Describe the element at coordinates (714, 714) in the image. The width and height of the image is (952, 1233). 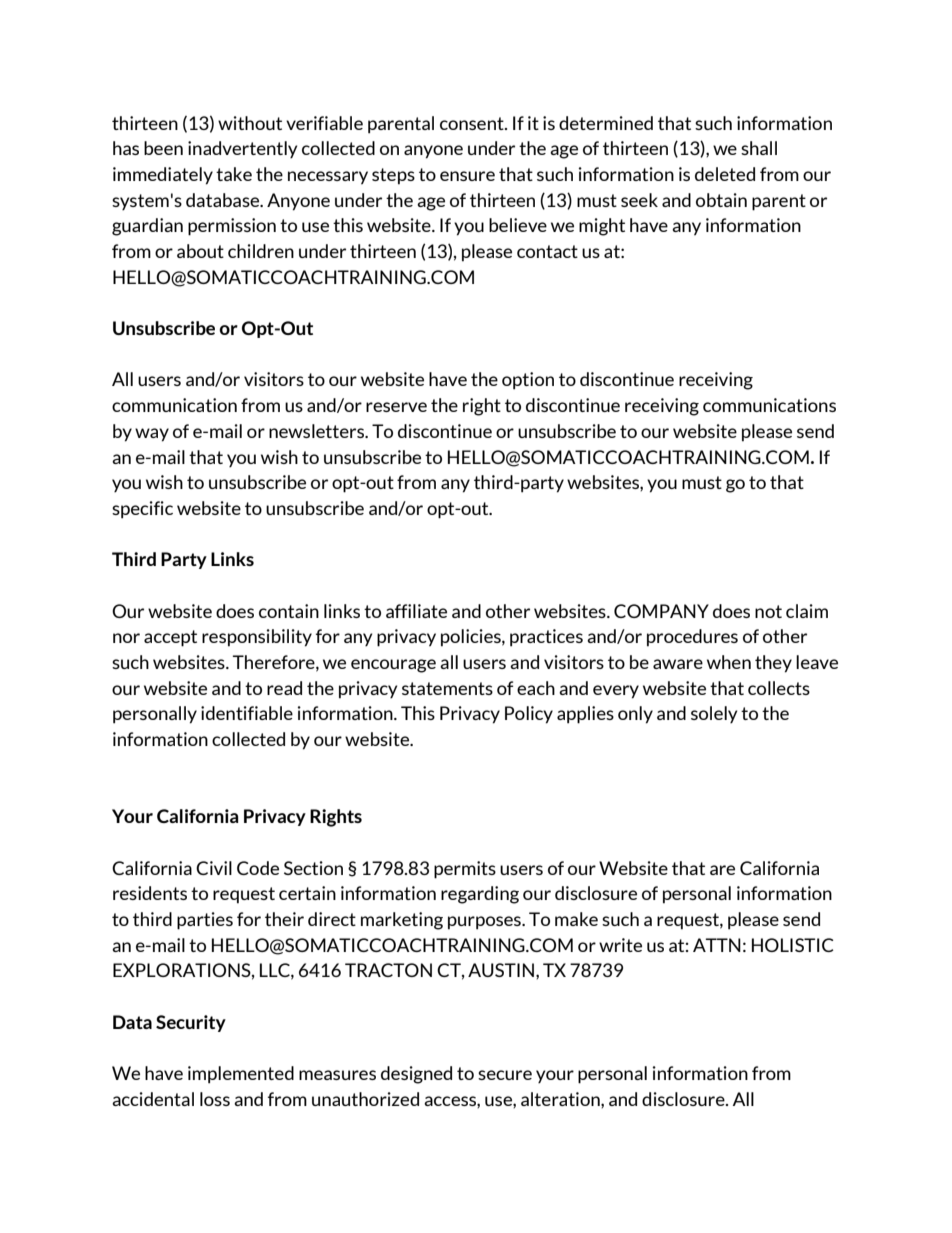
I see `solely` at that location.
